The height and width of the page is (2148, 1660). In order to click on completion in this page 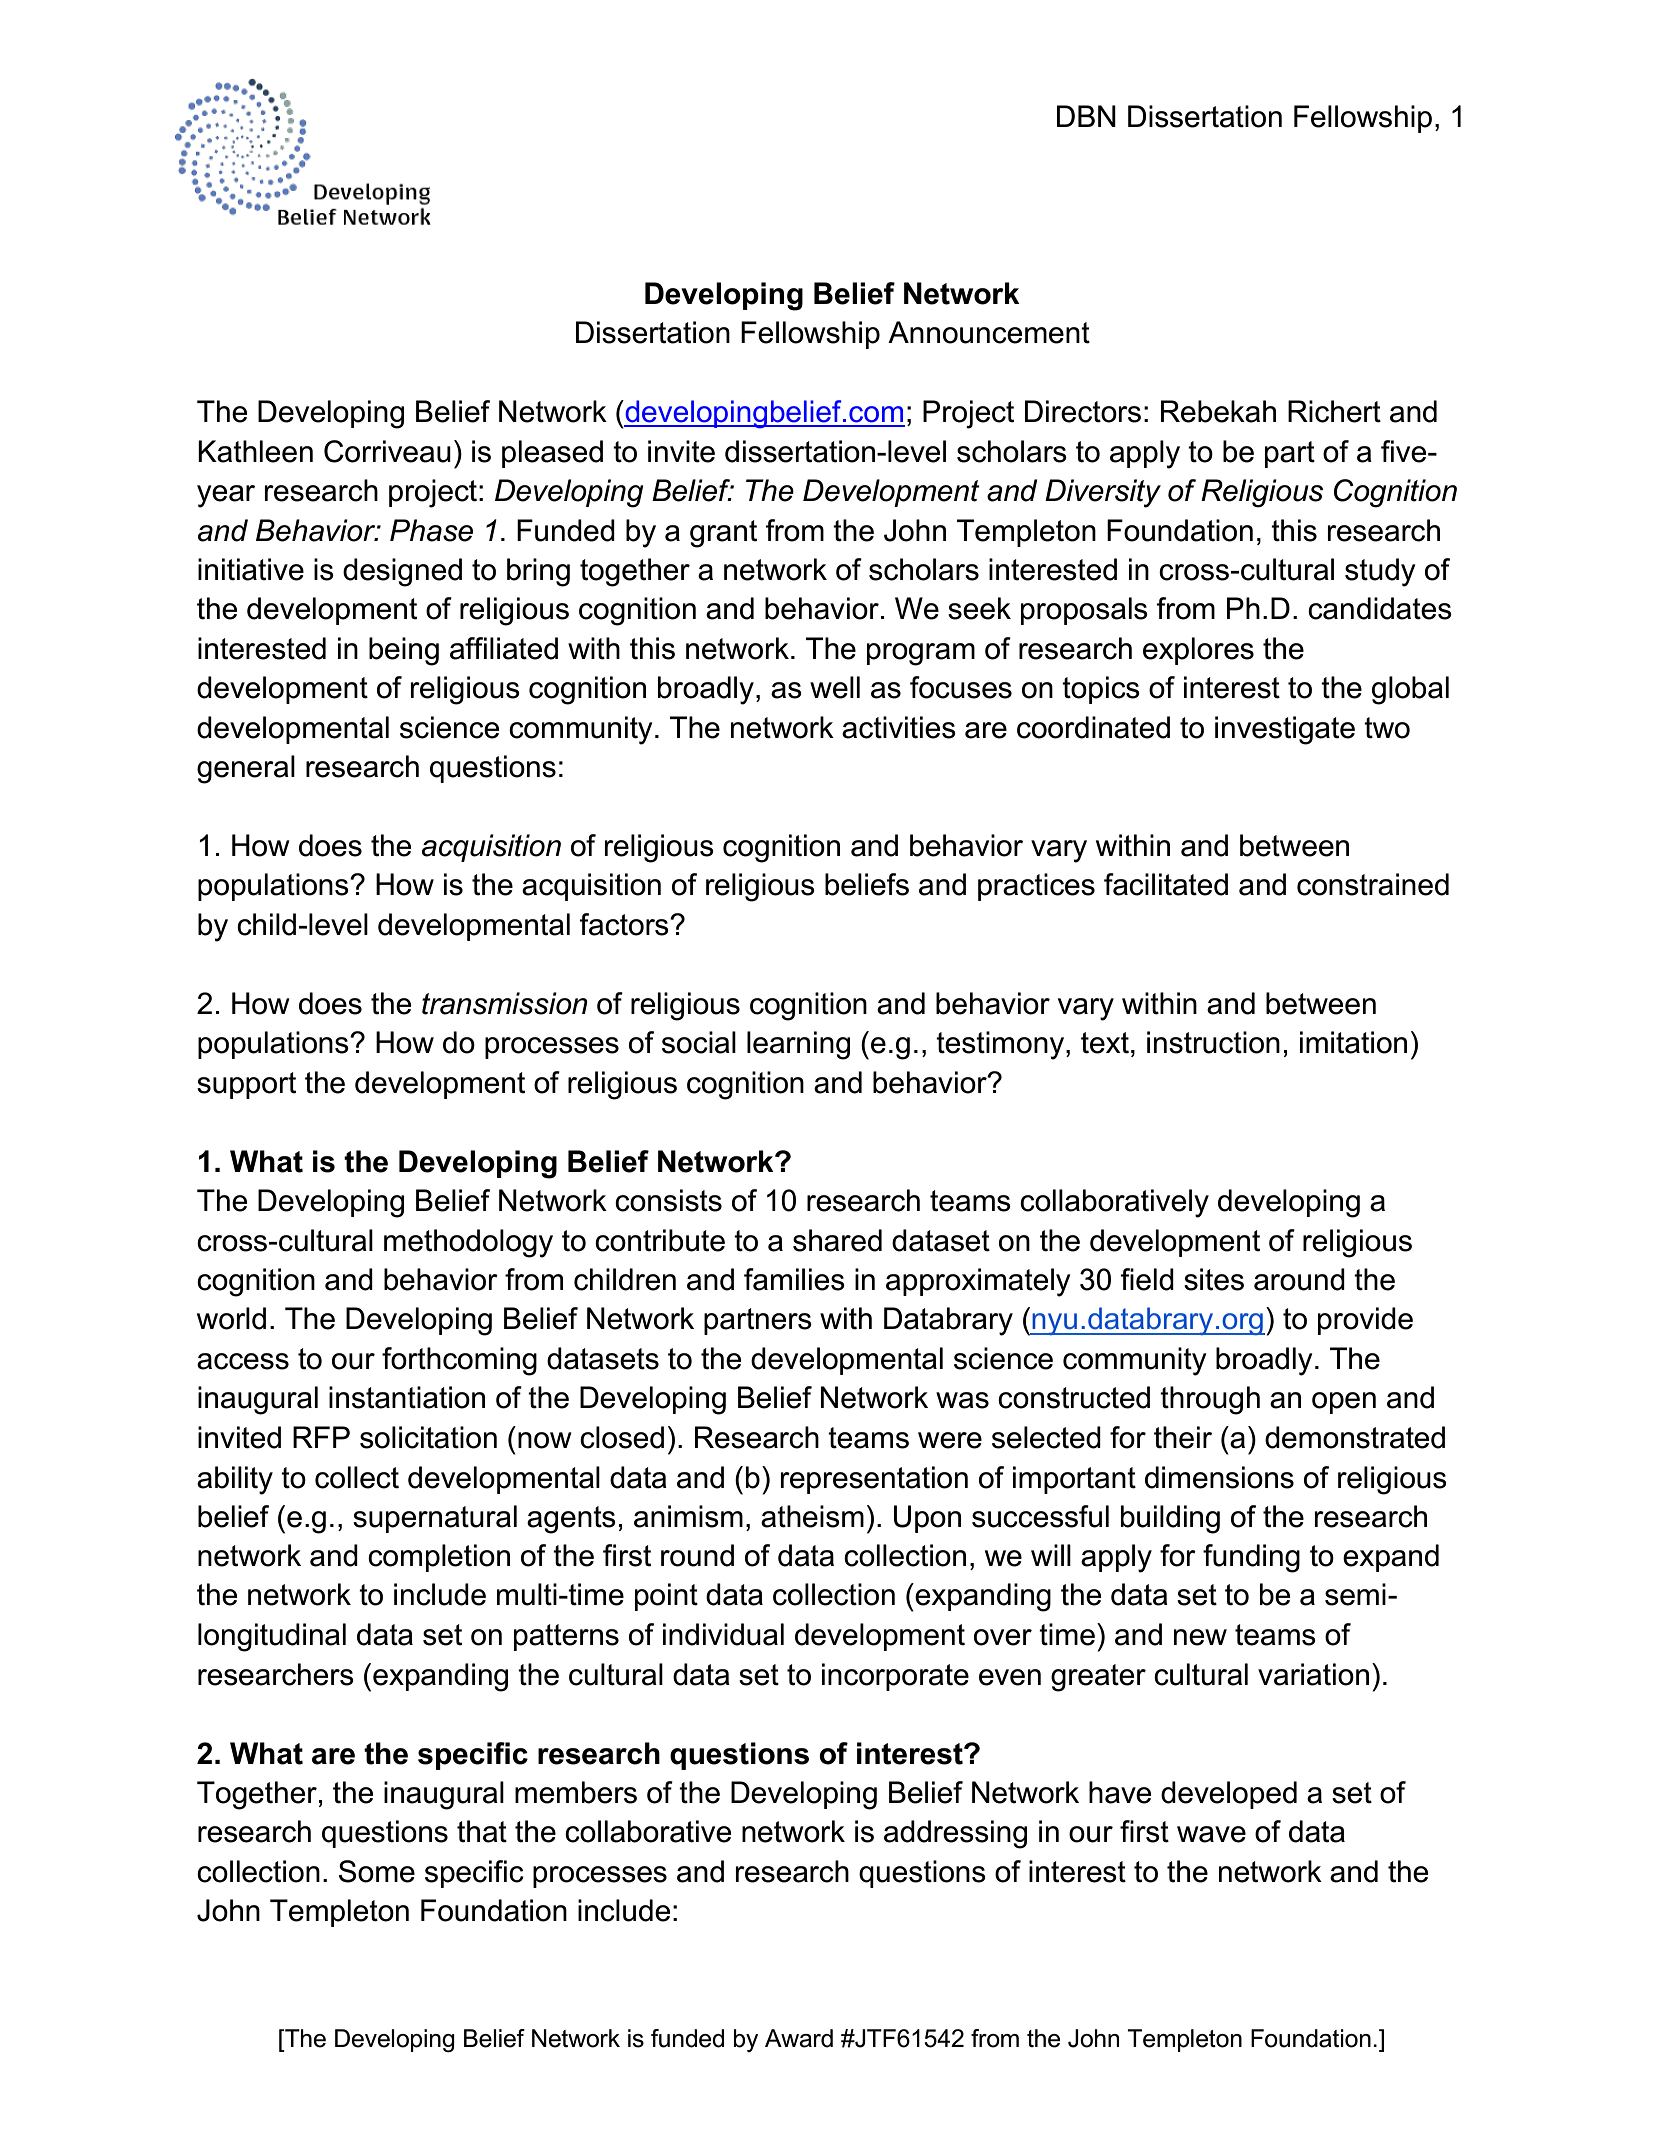, I will do `click(439, 1558)`.
